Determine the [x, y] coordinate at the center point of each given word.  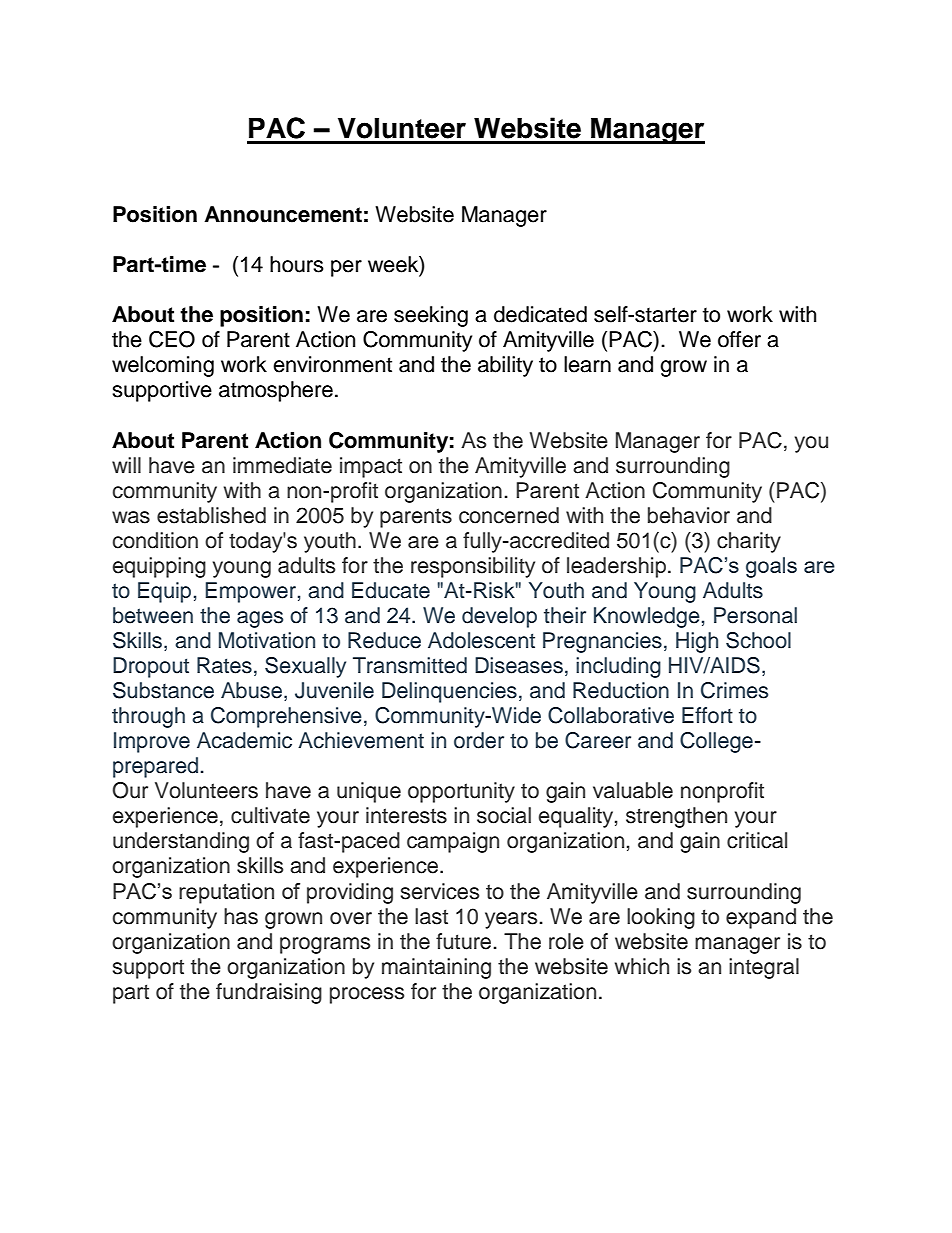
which [642, 966]
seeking [431, 316]
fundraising [269, 993]
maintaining [436, 968]
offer [739, 339]
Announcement [283, 214]
